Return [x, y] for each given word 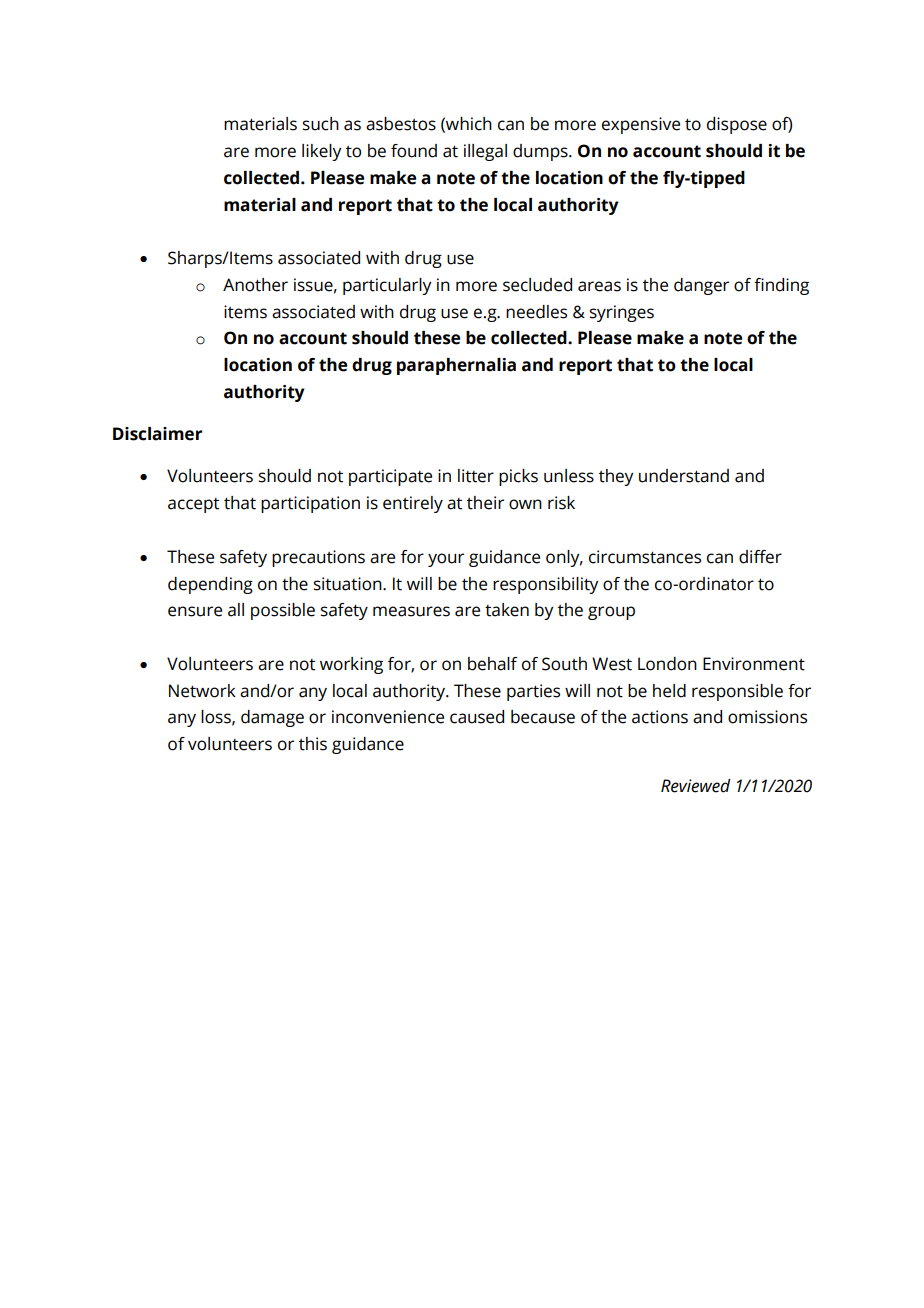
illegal [485, 152]
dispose [737, 125]
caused [477, 717]
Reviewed [695, 786]
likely [321, 152]
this [313, 744]
